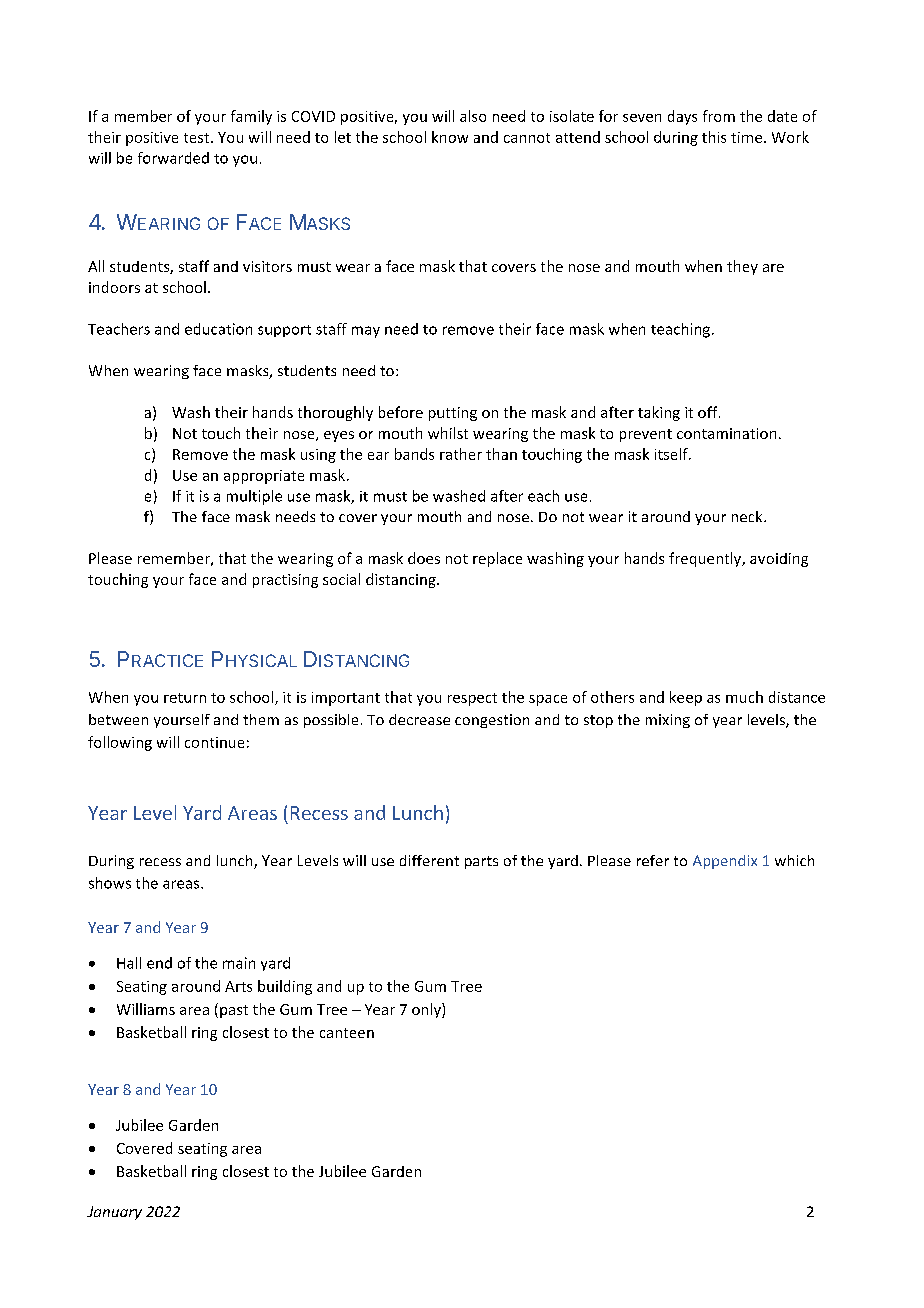 This screenshot has width=924, height=1308. I want to click on test, so click(198, 138).
